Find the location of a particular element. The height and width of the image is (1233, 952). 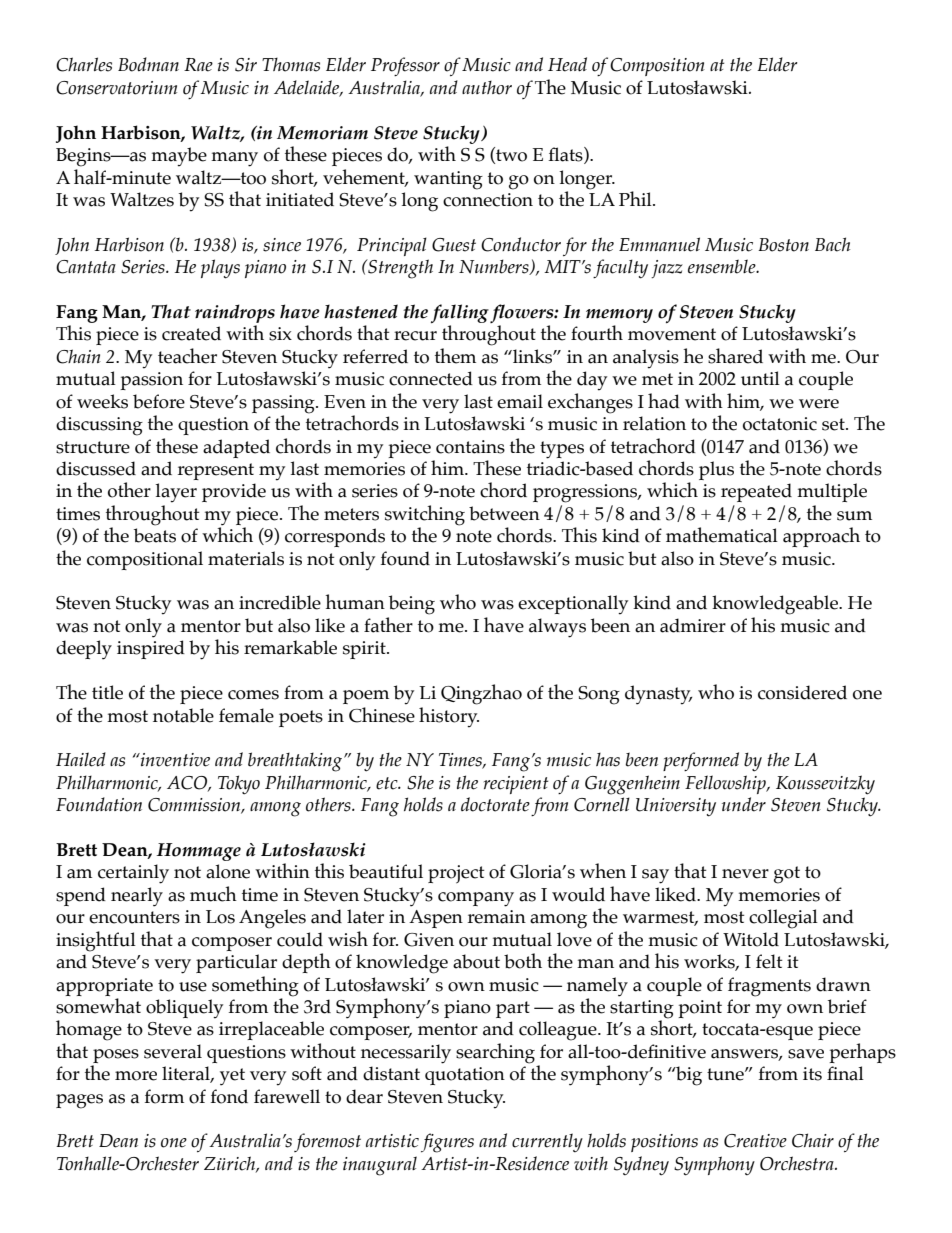

Head is located at coordinates (567, 64).
